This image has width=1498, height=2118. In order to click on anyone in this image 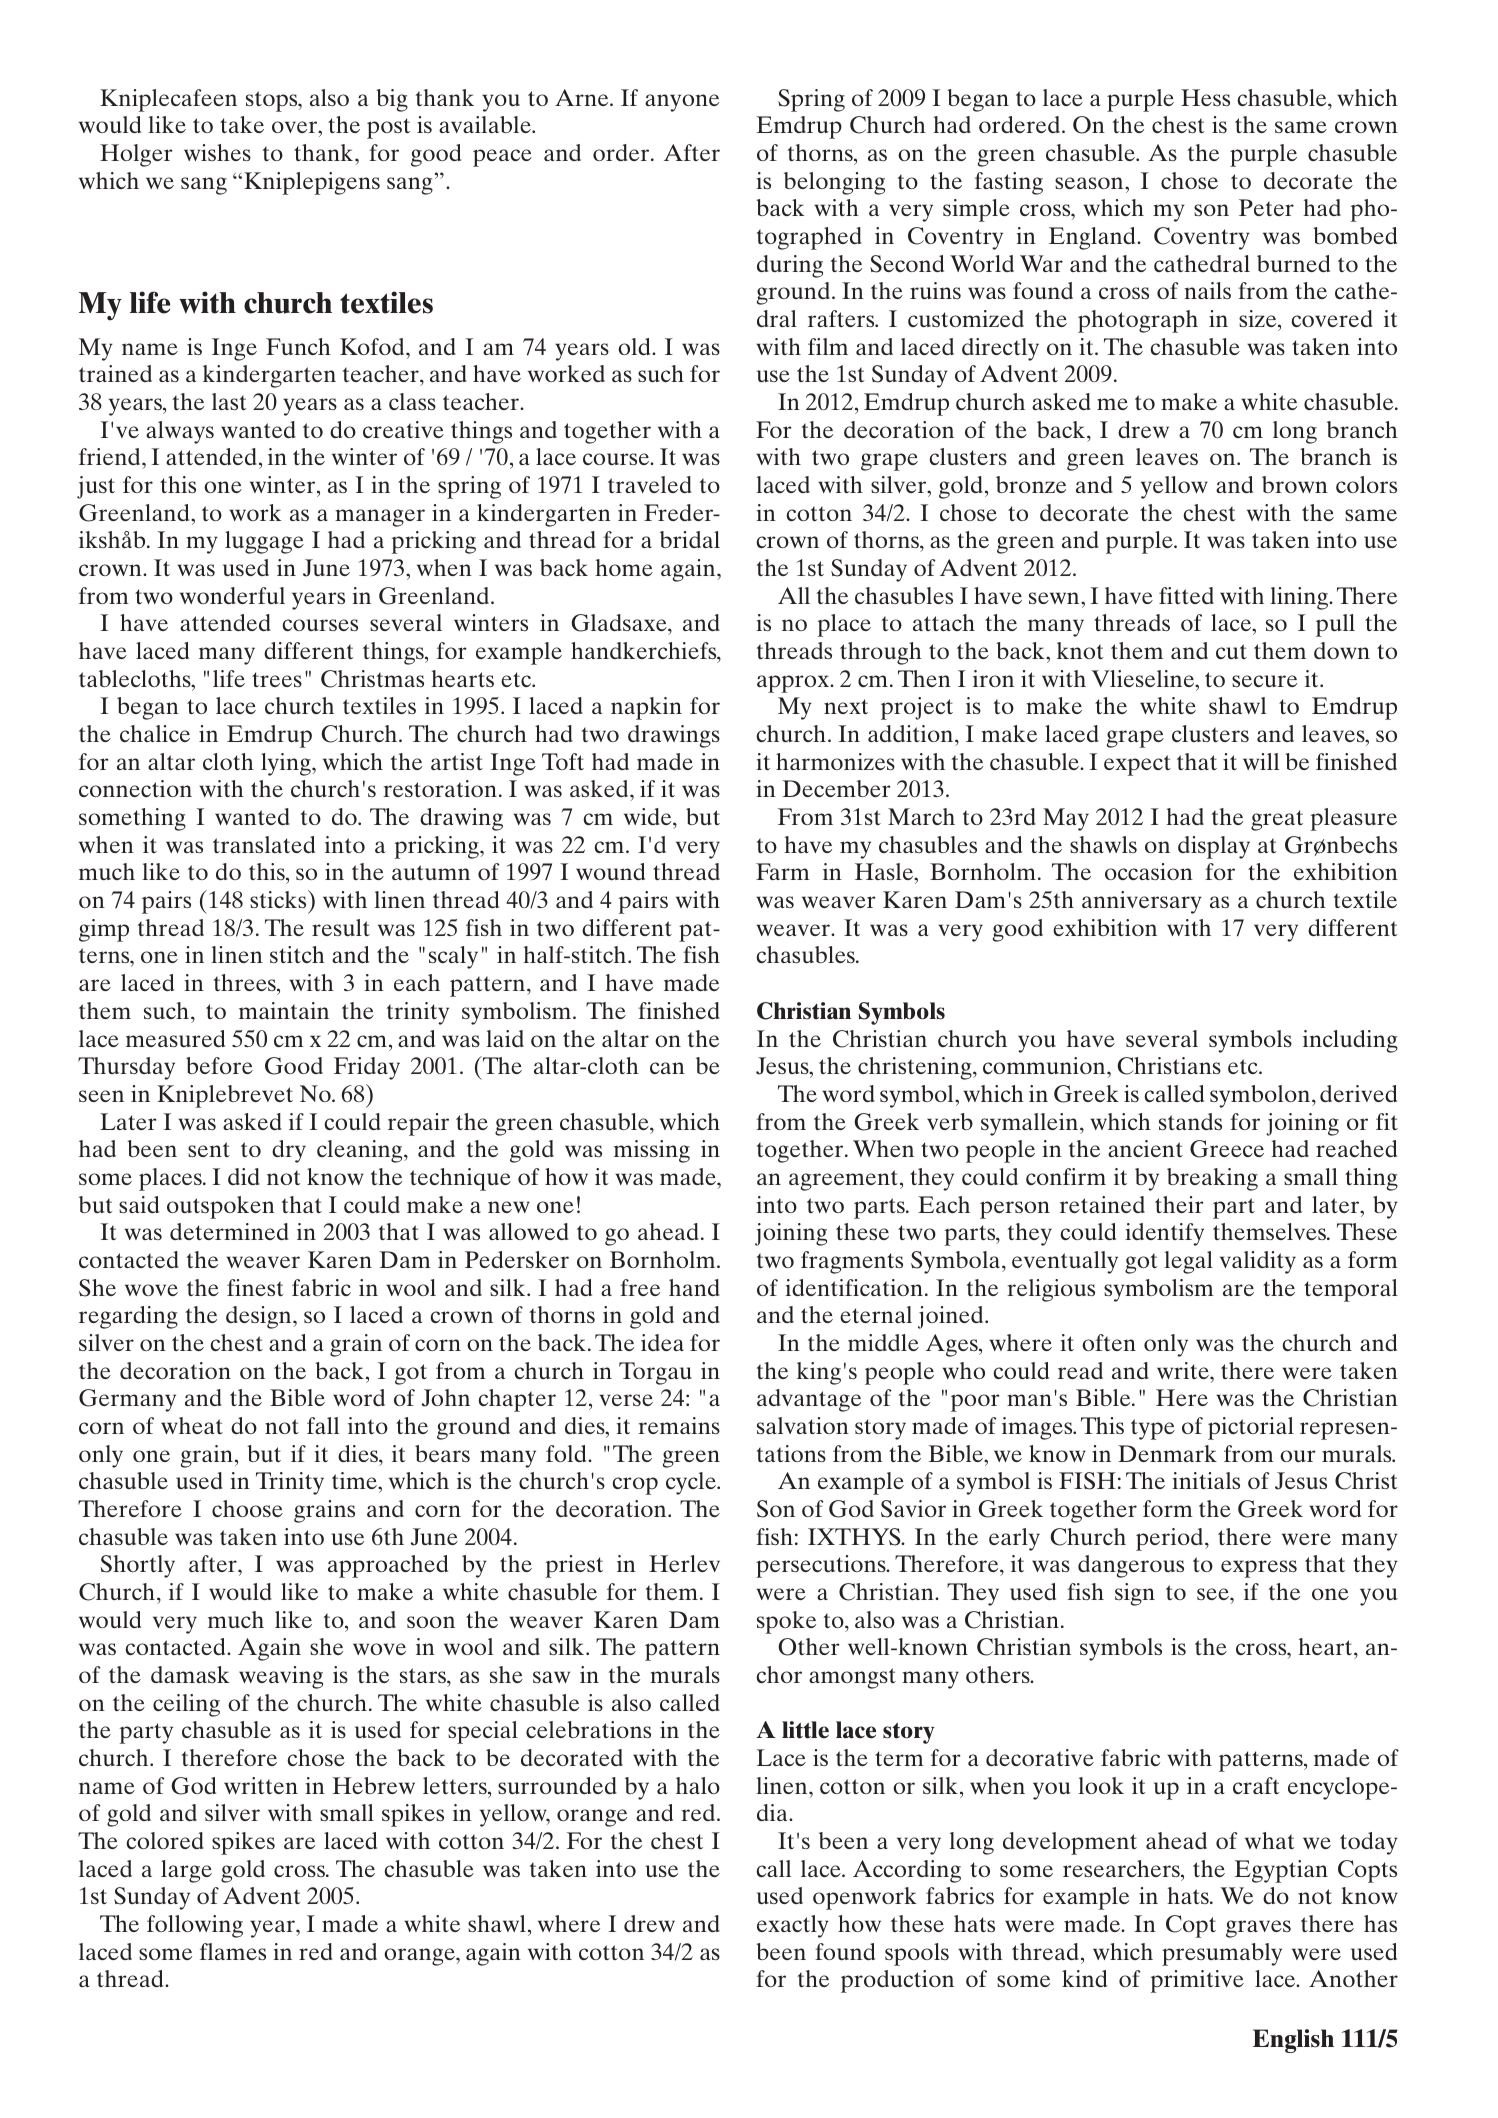, I will do `click(682, 103)`.
